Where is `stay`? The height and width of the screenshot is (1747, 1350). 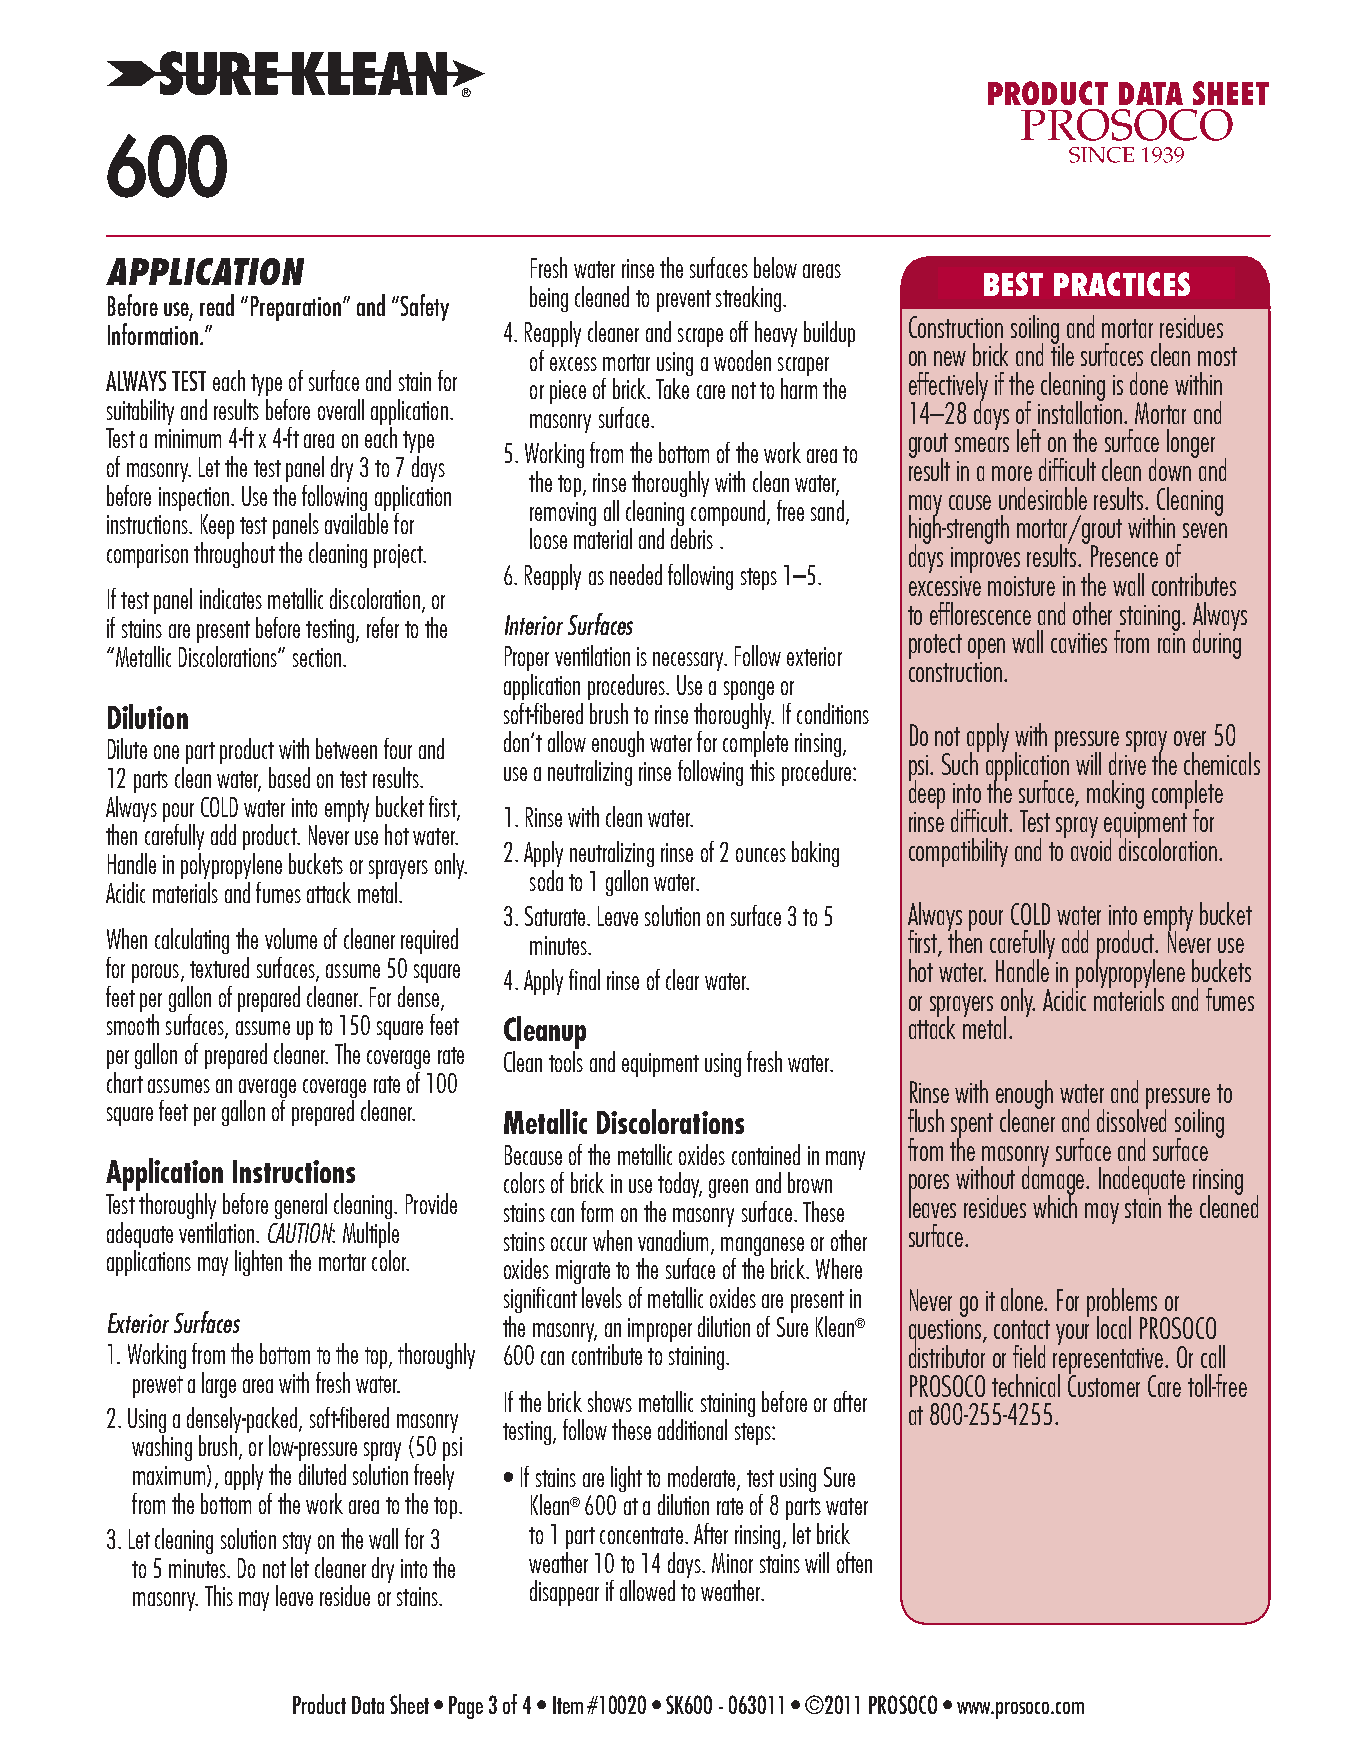 stay is located at coordinates (297, 1543).
